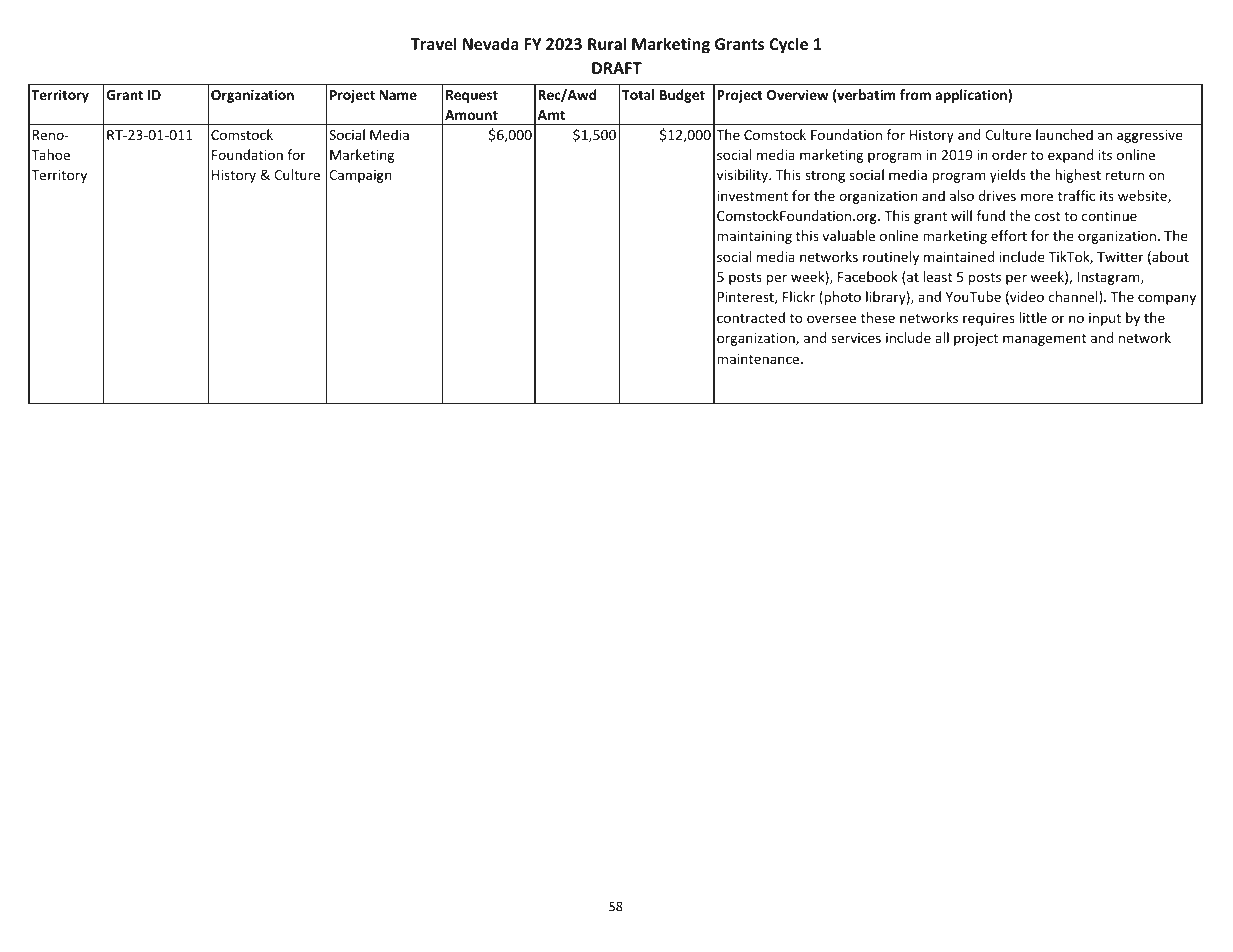  What do you see at coordinates (848, 235) in the screenshot?
I see `valuable` at bounding box center [848, 235].
